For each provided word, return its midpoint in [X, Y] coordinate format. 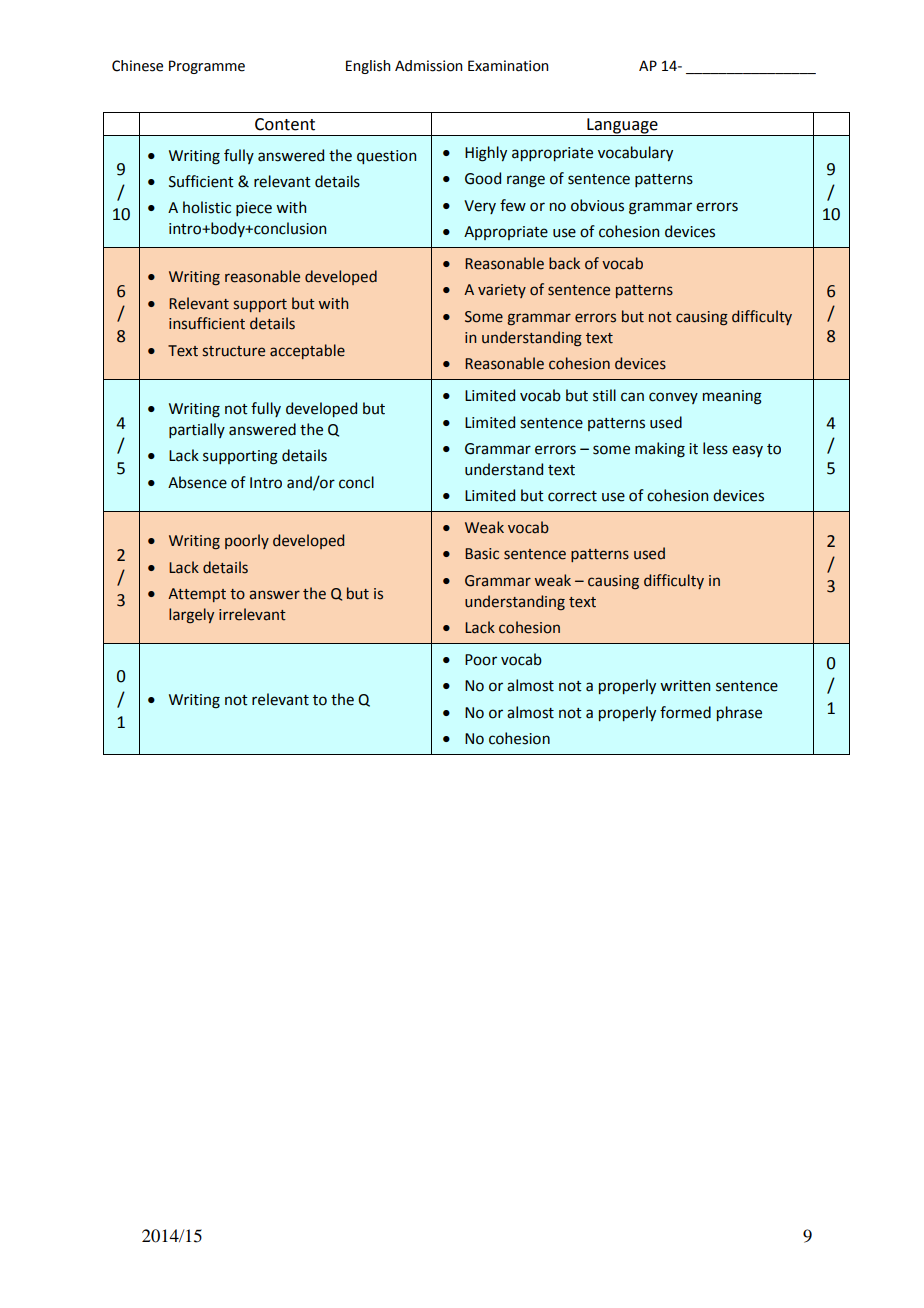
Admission [429, 66]
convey [673, 398]
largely [191, 615]
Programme [207, 67]
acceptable [307, 351]
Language [622, 127]
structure [234, 351]
